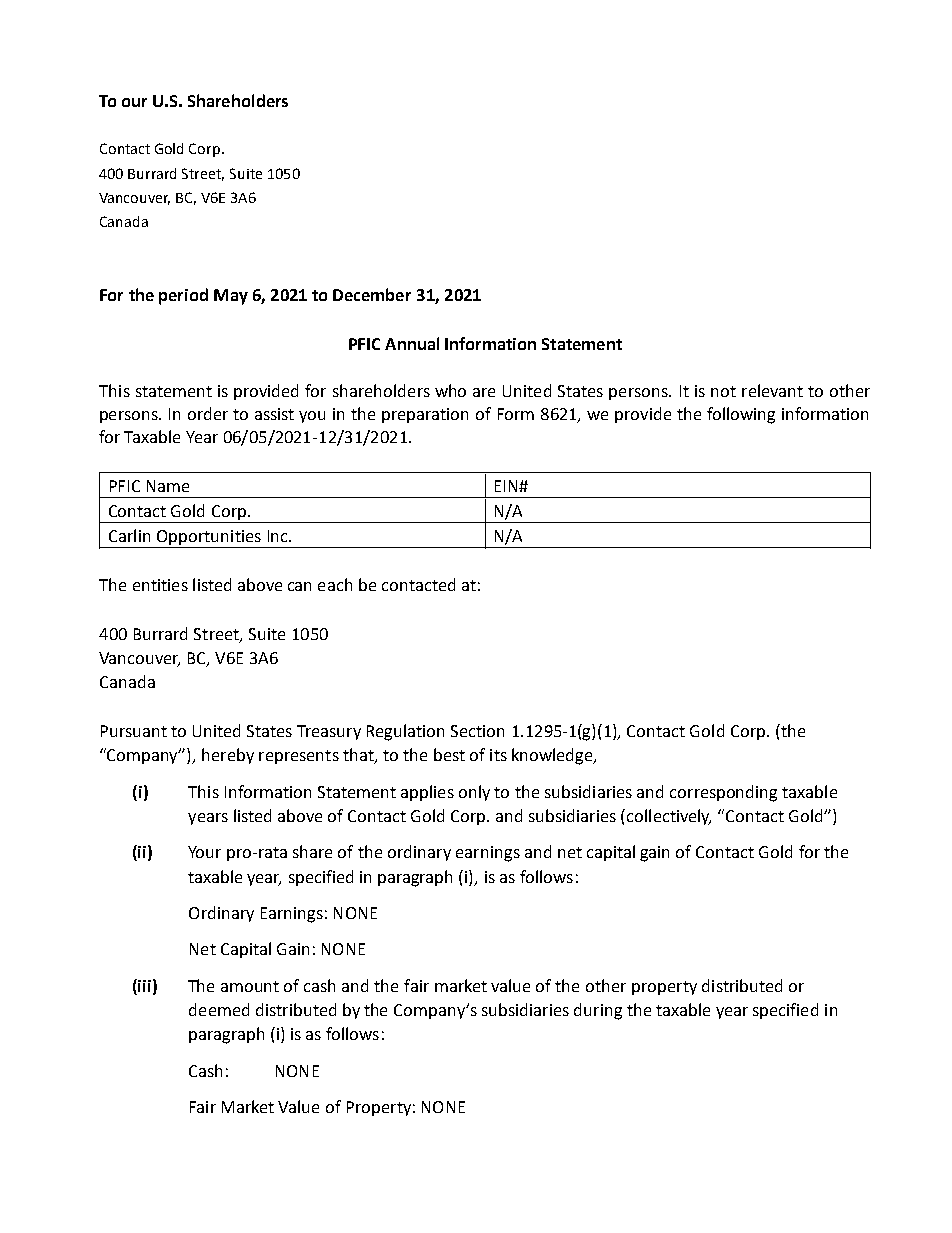 The height and width of the image is (1233, 952). What do you see at coordinates (553, 756) in the image?
I see `knowledge` at bounding box center [553, 756].
